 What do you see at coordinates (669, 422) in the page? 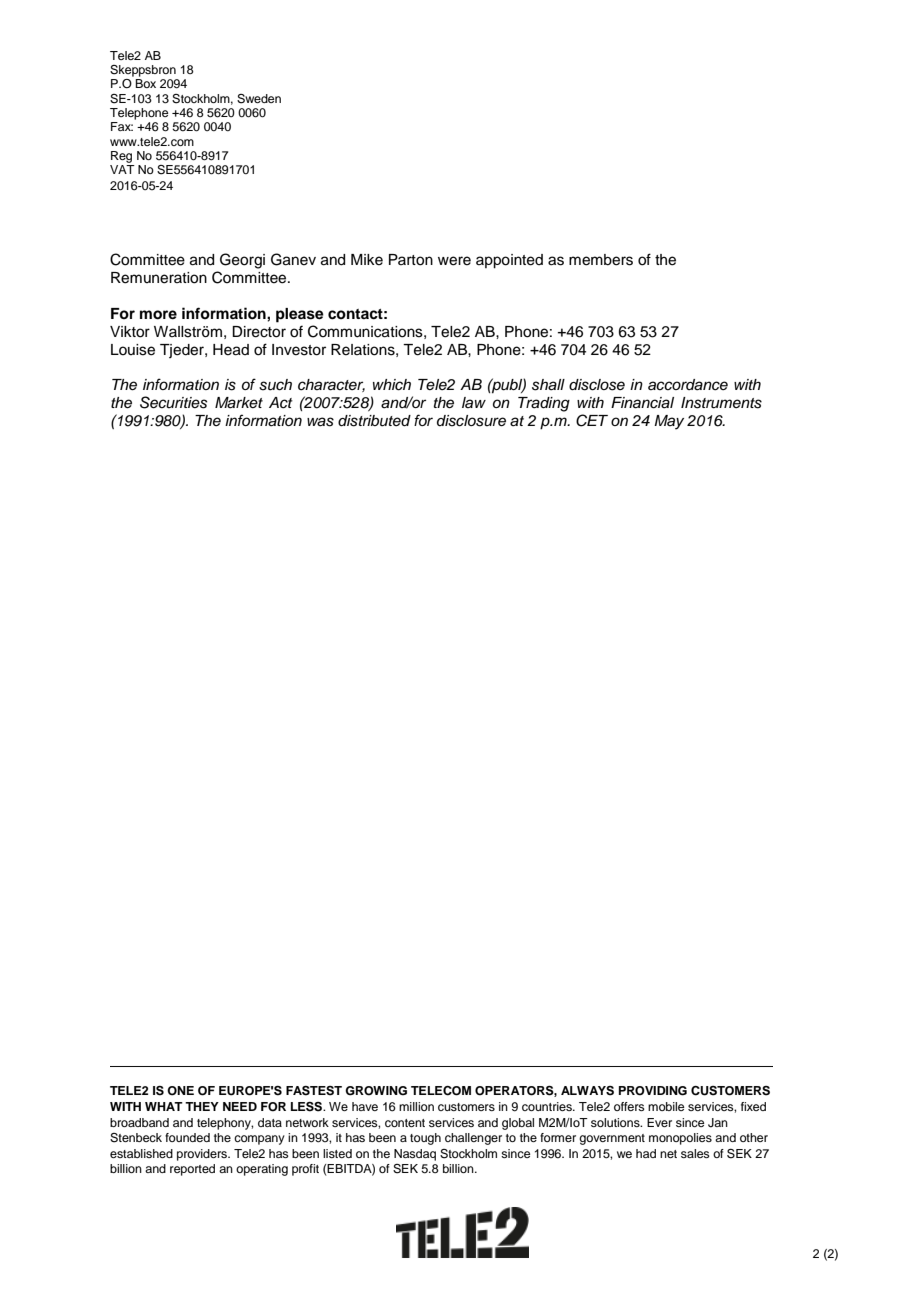
I see `May` at bounding box center [669, 422].
